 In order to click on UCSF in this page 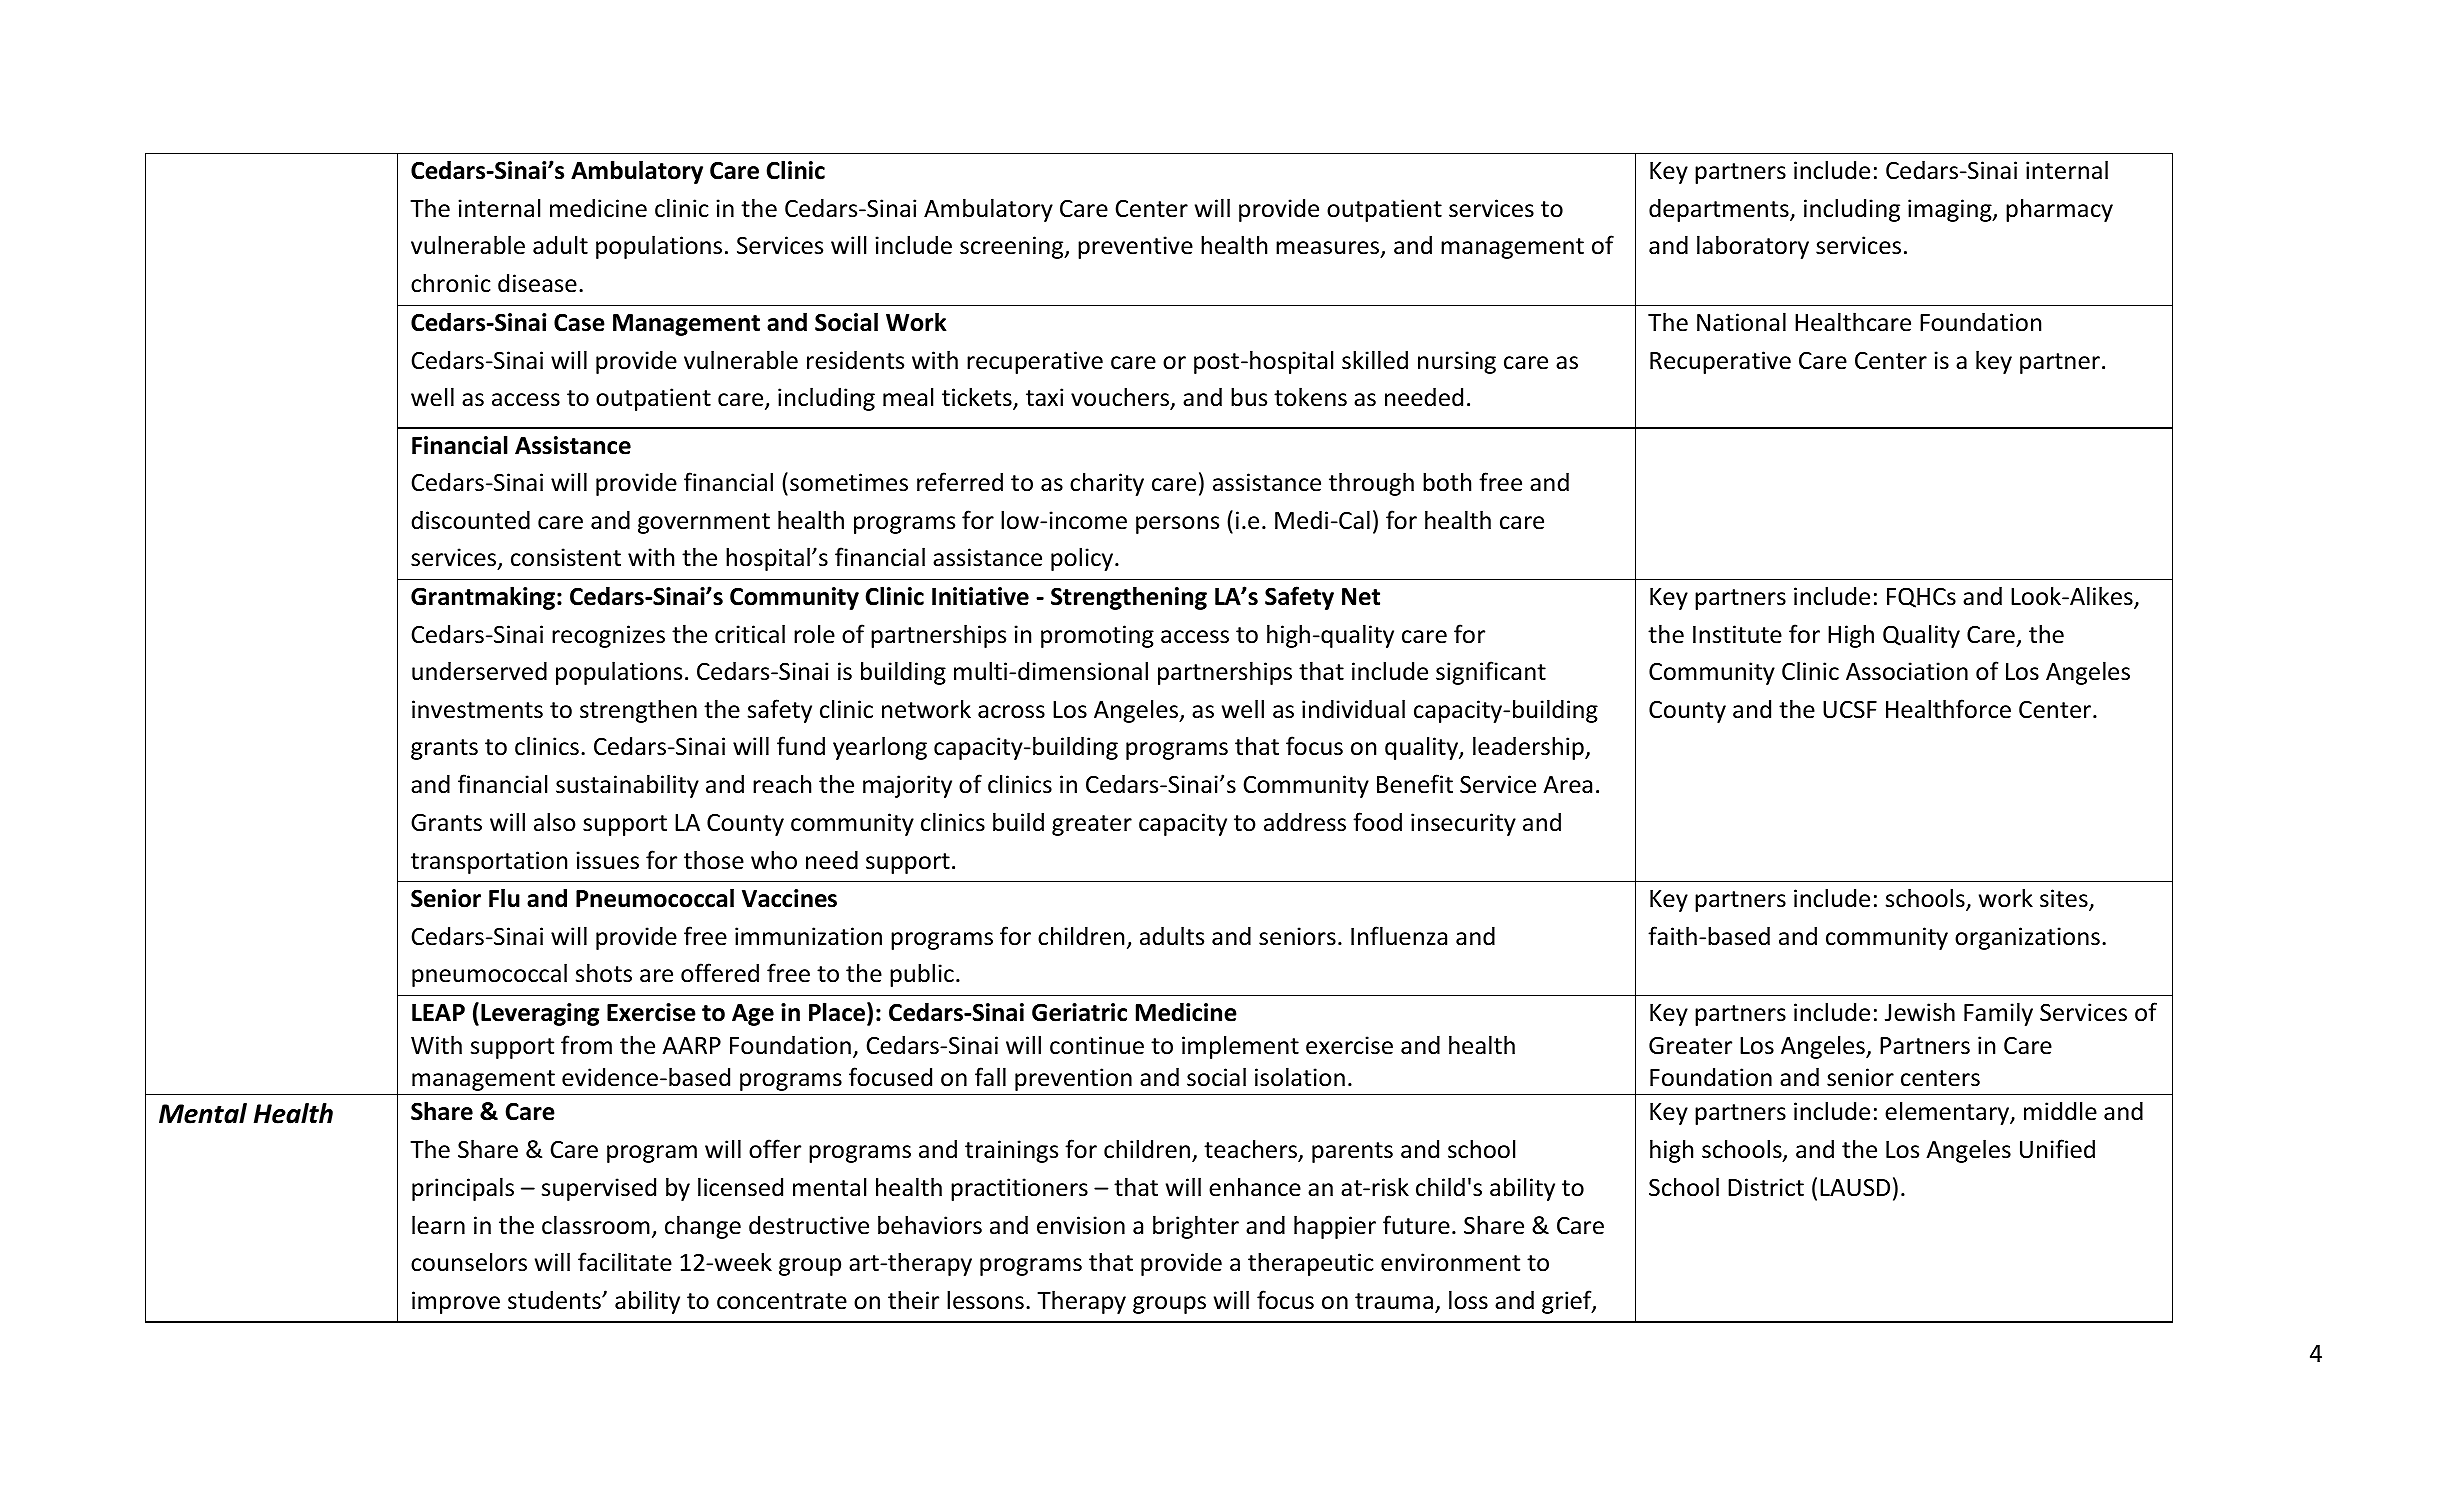, I will do `click(1850, 709)`.
